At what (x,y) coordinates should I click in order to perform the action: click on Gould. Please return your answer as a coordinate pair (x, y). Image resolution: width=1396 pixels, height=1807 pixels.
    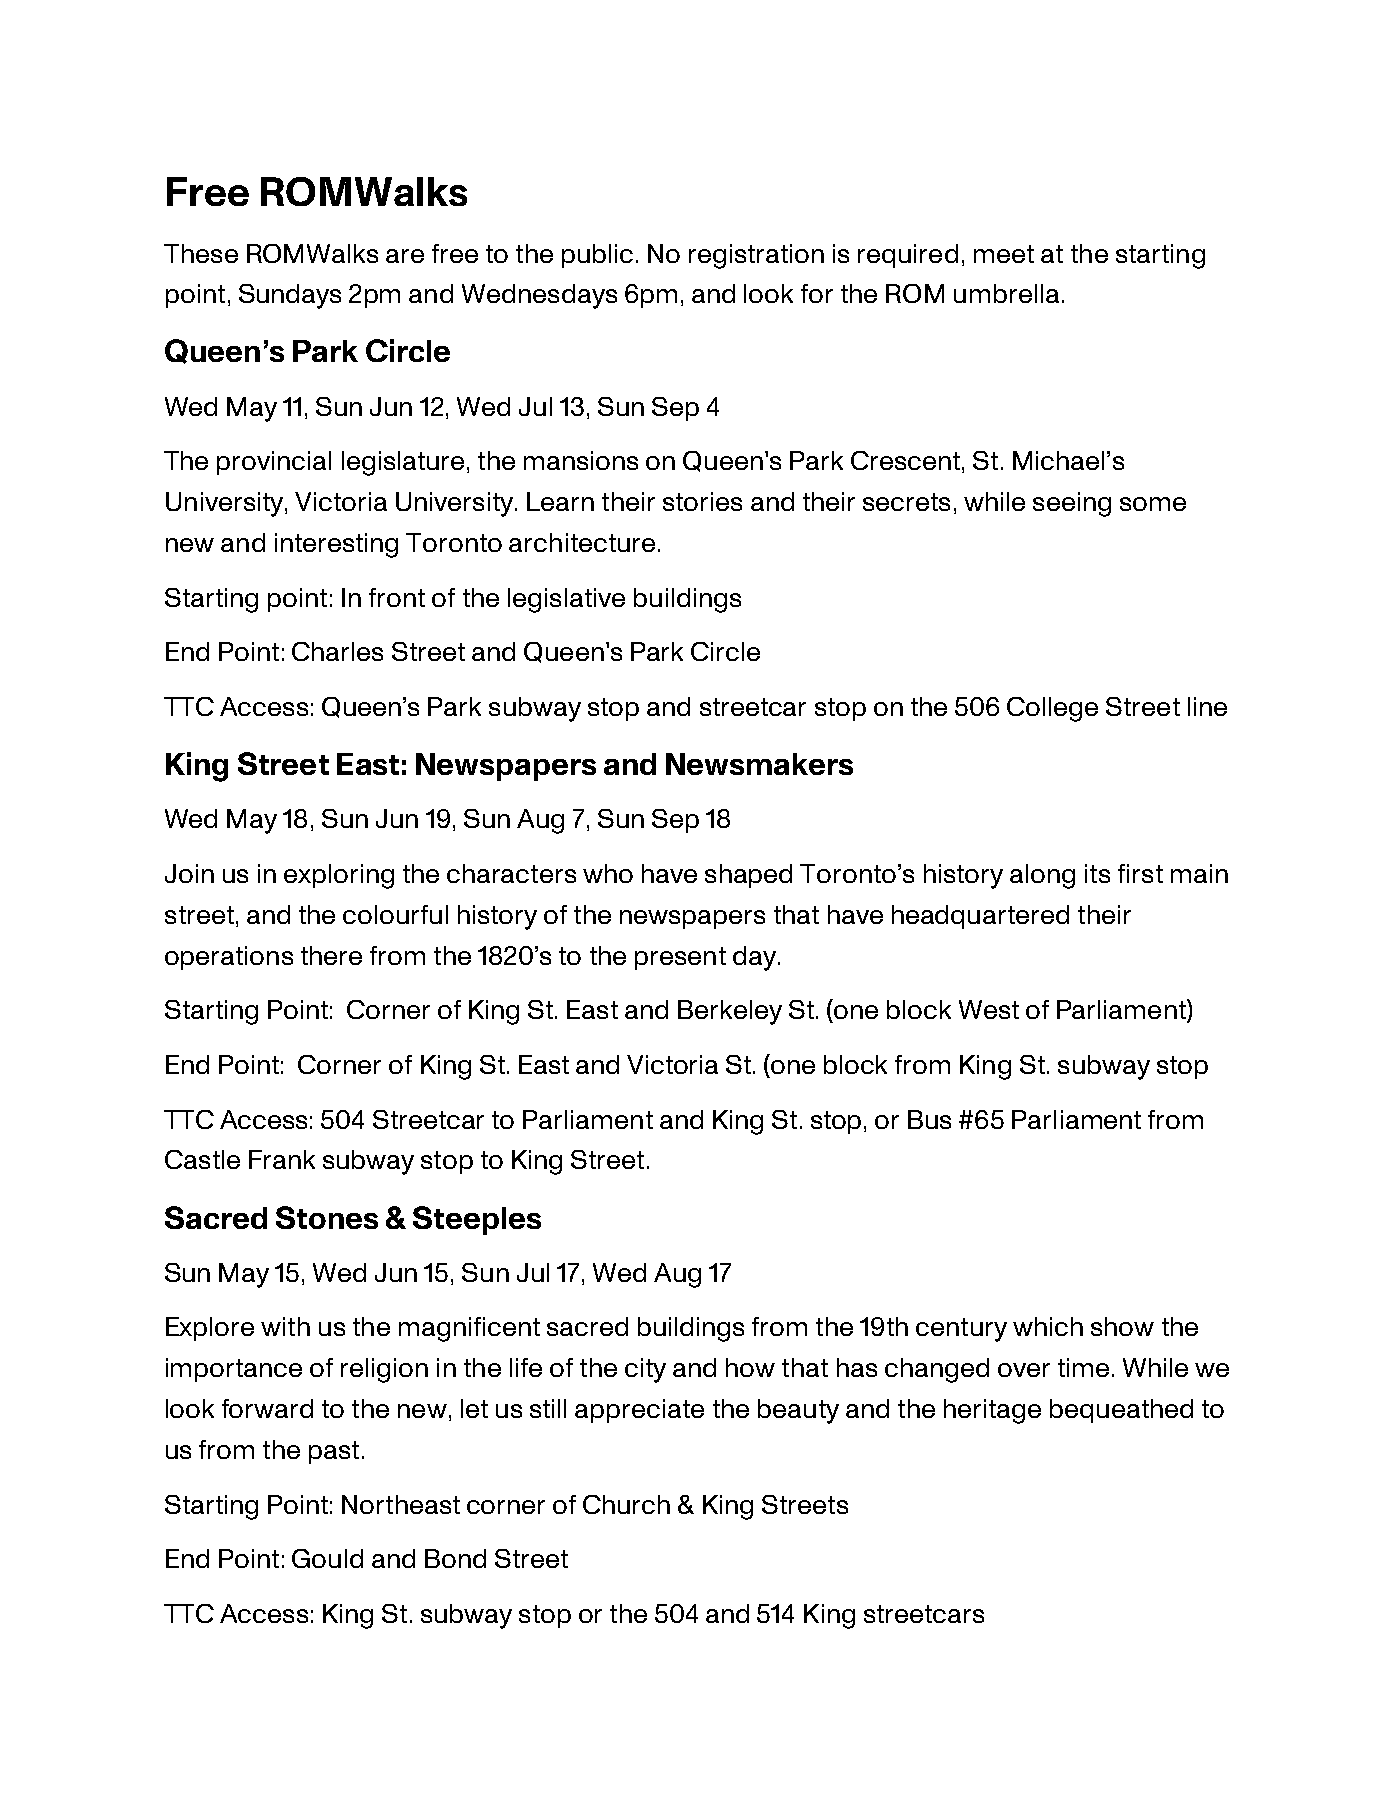
    Looking at the image, I should click on (327, 1558).
